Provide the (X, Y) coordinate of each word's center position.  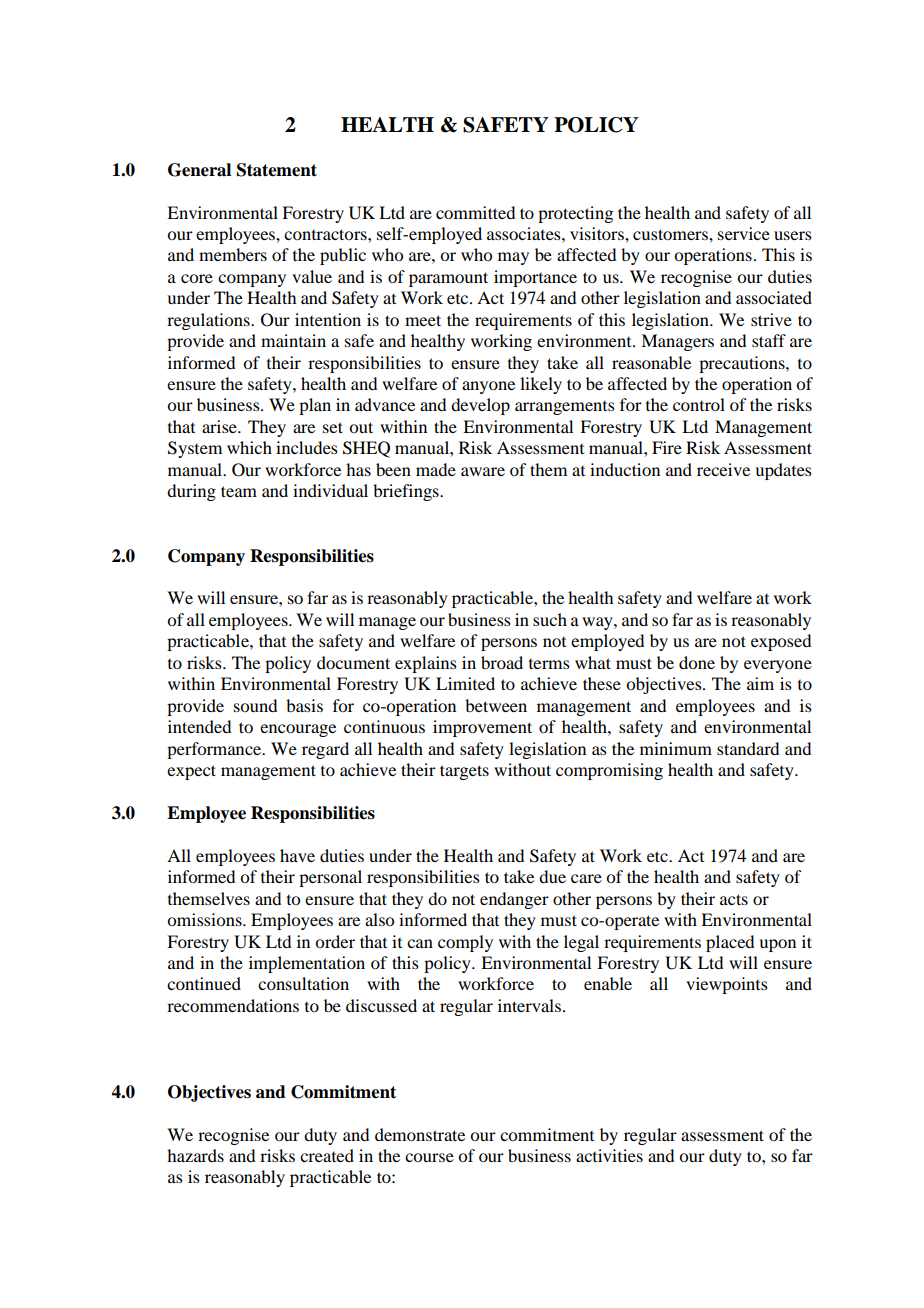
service (744, 233)
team (239, 491)
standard (748, 748)
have (297, 855)
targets (464, 772)
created (327, 1155)
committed (475, 212)
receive (723, 469)
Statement (277, 170)
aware (483, 471)
